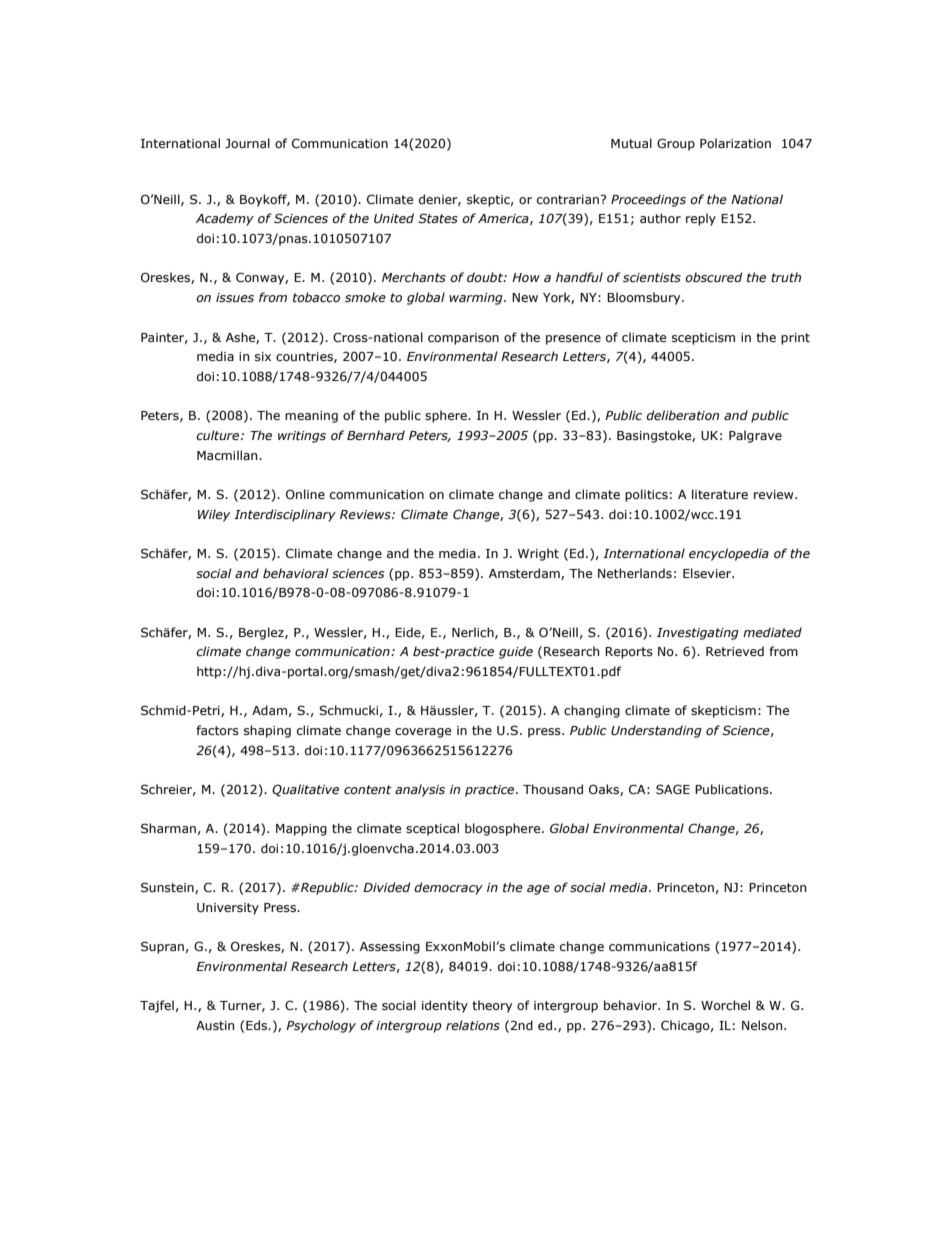  Describe the element at coordinates (492, 1006) in the document. I see `theory` at that location.
